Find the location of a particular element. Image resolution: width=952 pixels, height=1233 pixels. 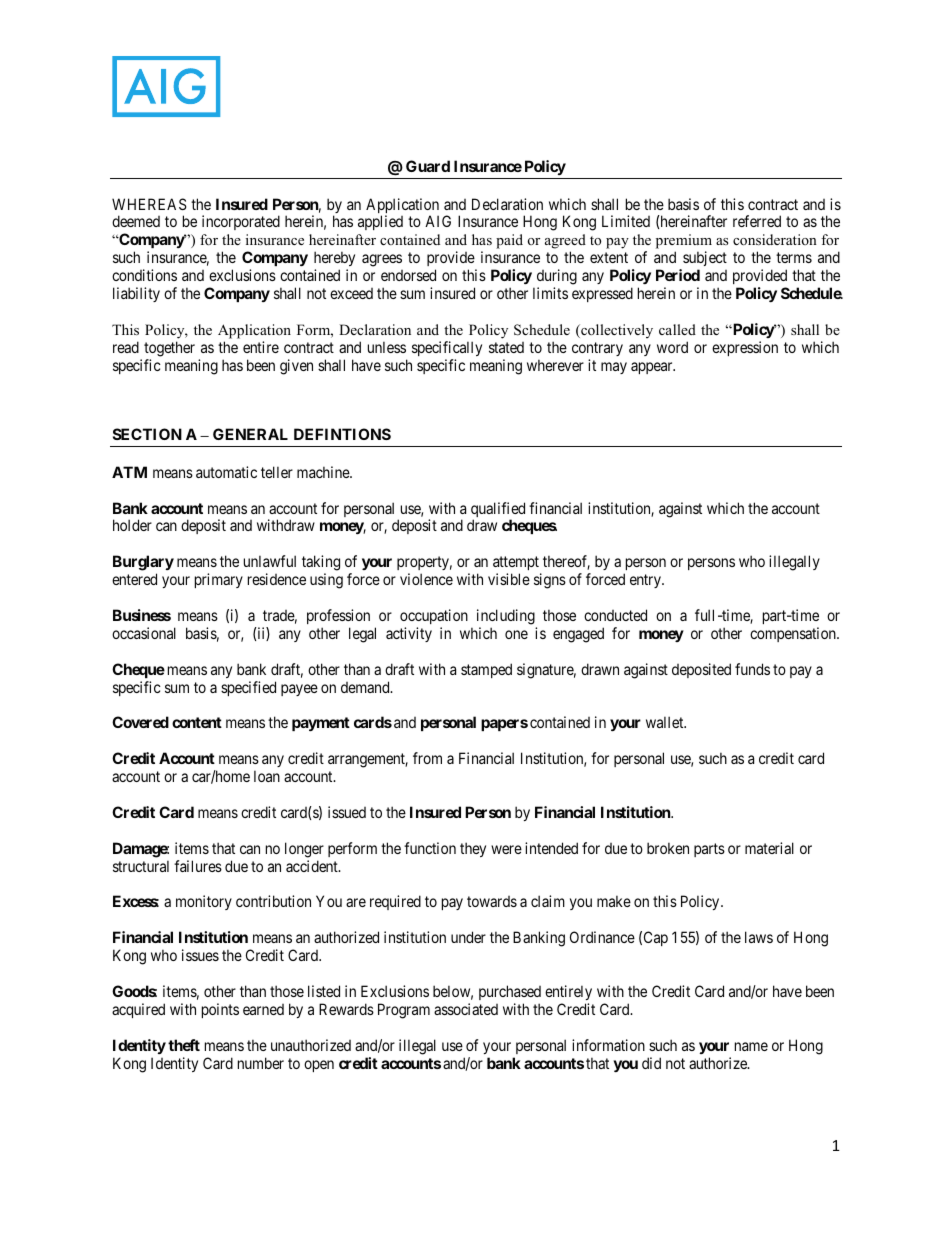

theft is located at coordinates (184, 1045).
